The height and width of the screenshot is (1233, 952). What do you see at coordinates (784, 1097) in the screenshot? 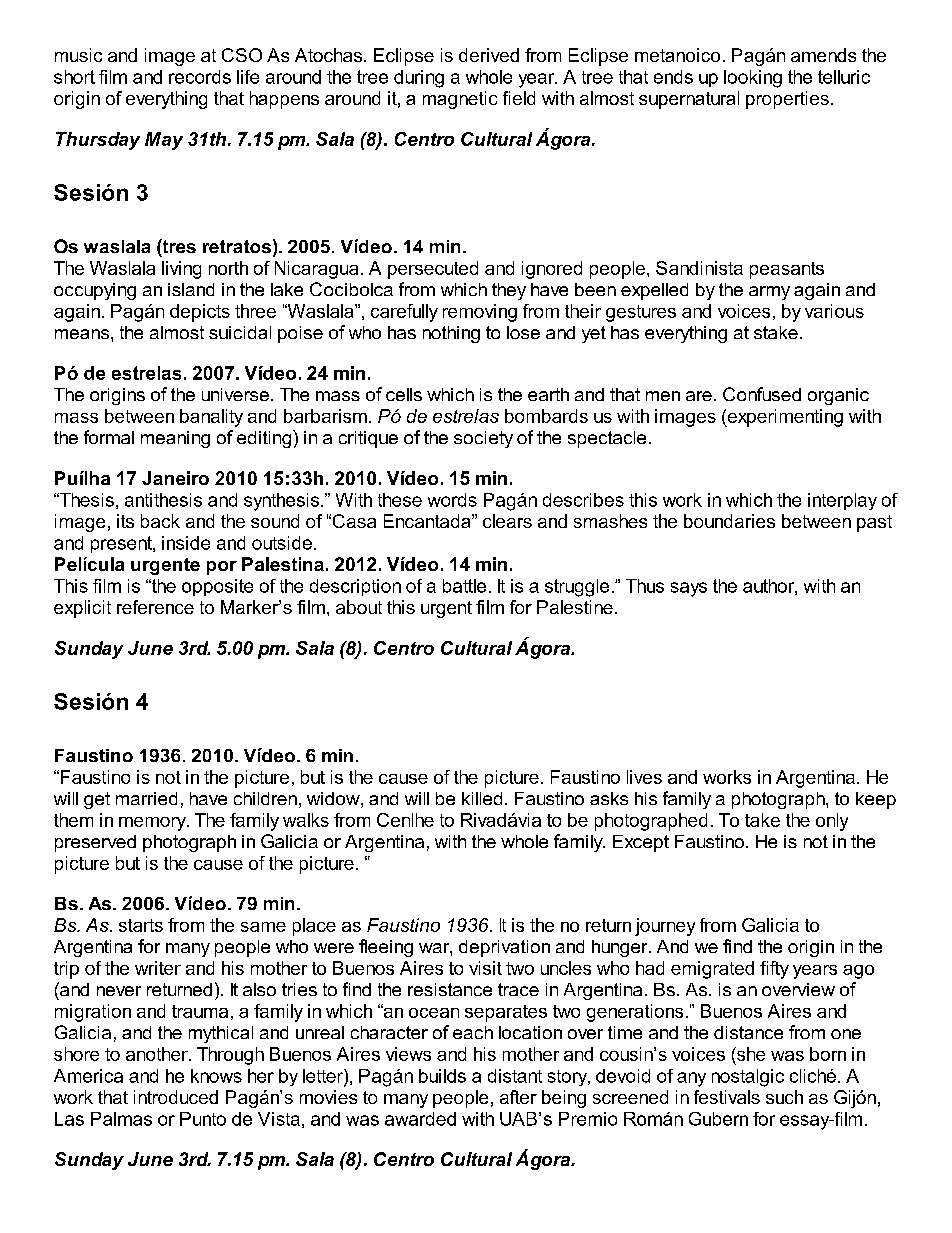
I see `such` at bounding box center [784, 1097].
